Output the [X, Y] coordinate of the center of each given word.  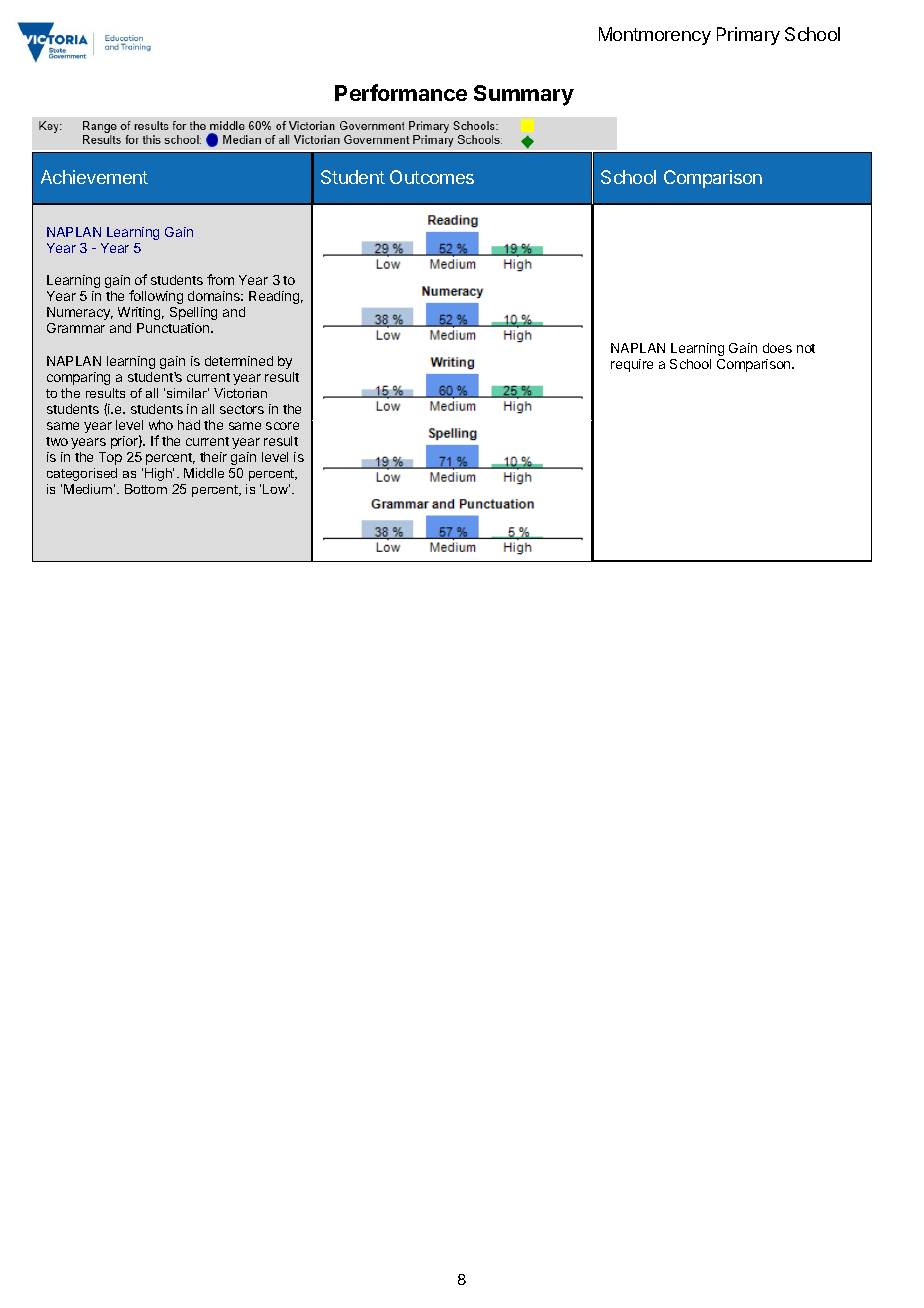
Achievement [94, 177]
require [632, 365]
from [220, 279]
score [282, 426]
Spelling [193, 313]
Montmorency [655, 36]
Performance [401, 92]
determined [239, 361]
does [777, 348]
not [806, 348]
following [156, 297]
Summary [524, 95]
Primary [748, 36]
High [159, 474]
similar [188, 393]
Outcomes [432, 177]
